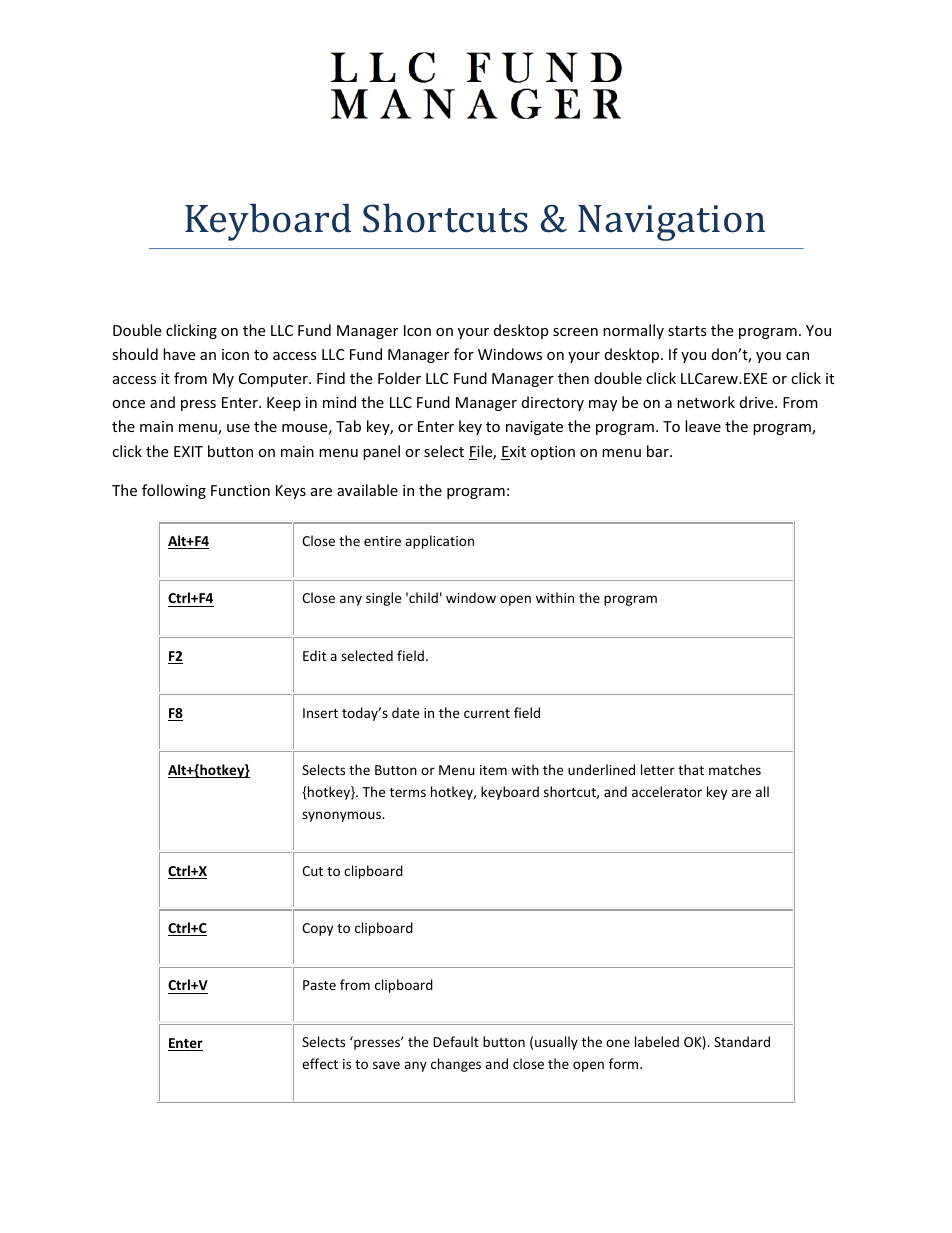 This screenshot has width=952, height=1233. What do you see at coordinates (320, 1063) in the screenshot?
I see `effect` at bounding box center [320, 1063].
